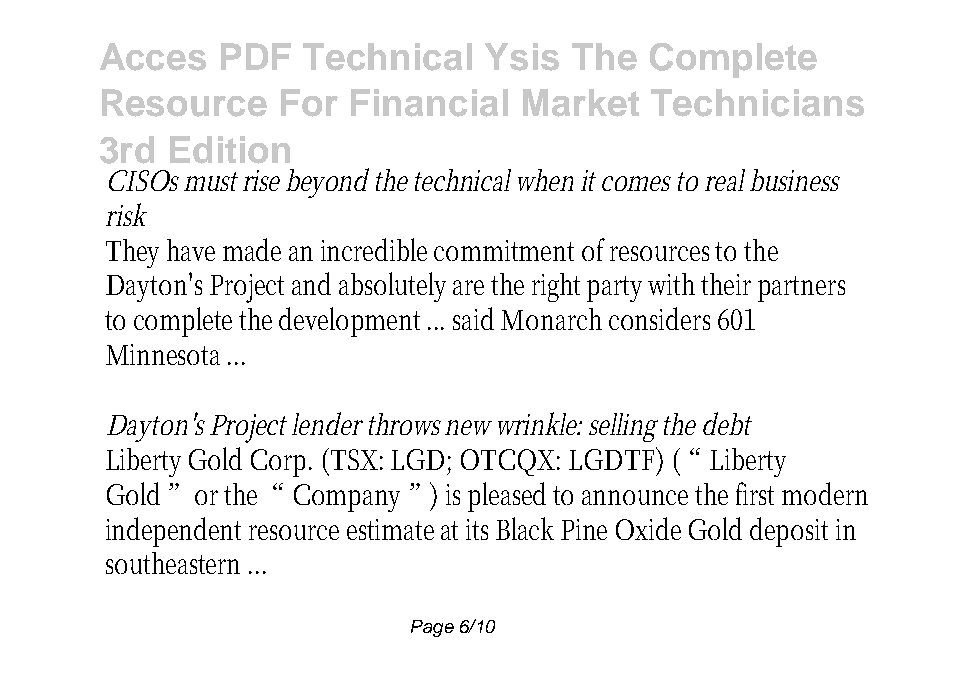 The image size is (975, 692). What do you see at coordinates (429, 103) in the document?
I see `Financial` at bounding box center [429, 103].
